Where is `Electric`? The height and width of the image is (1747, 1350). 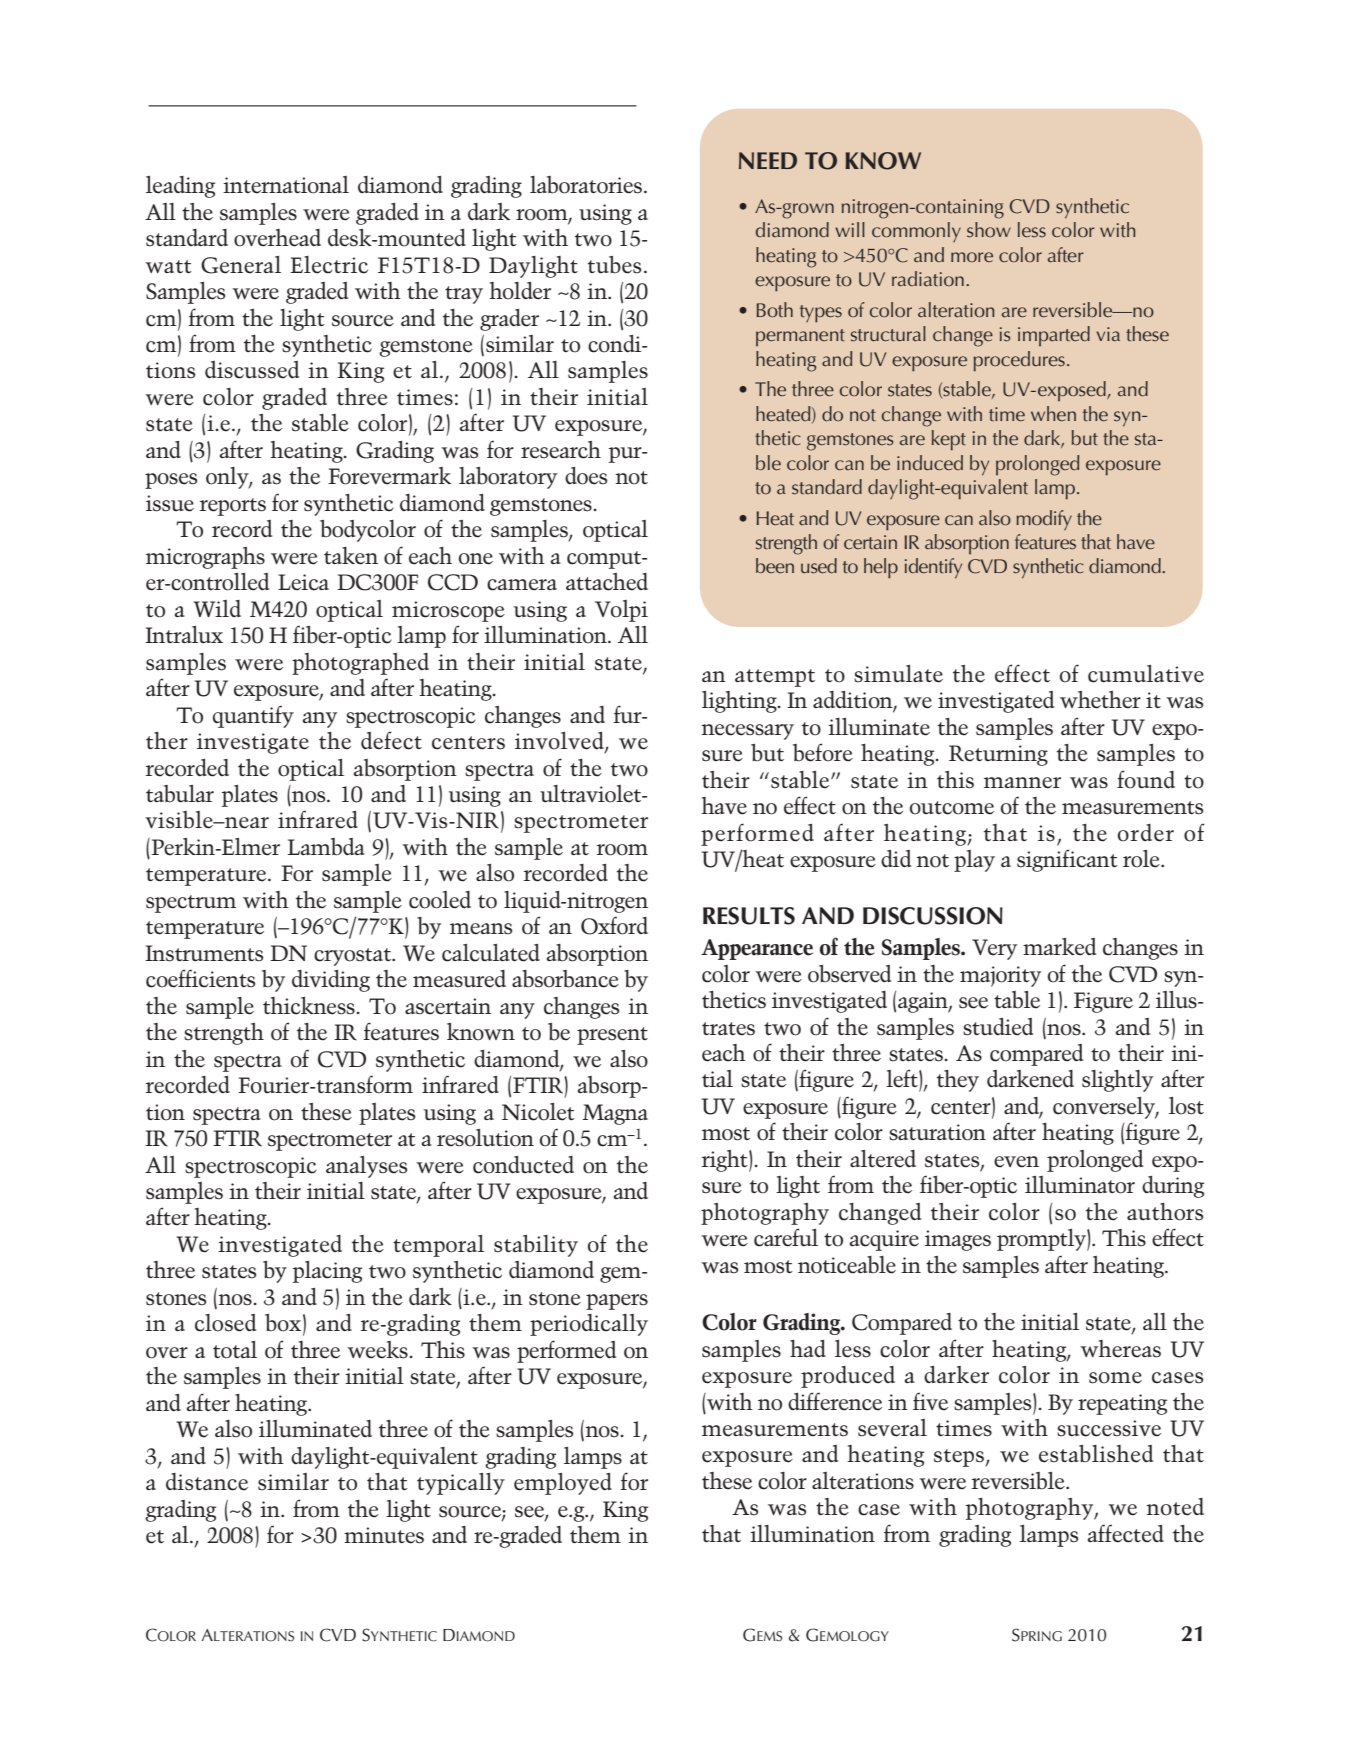 Electric is located at coordinates (329, 265).
